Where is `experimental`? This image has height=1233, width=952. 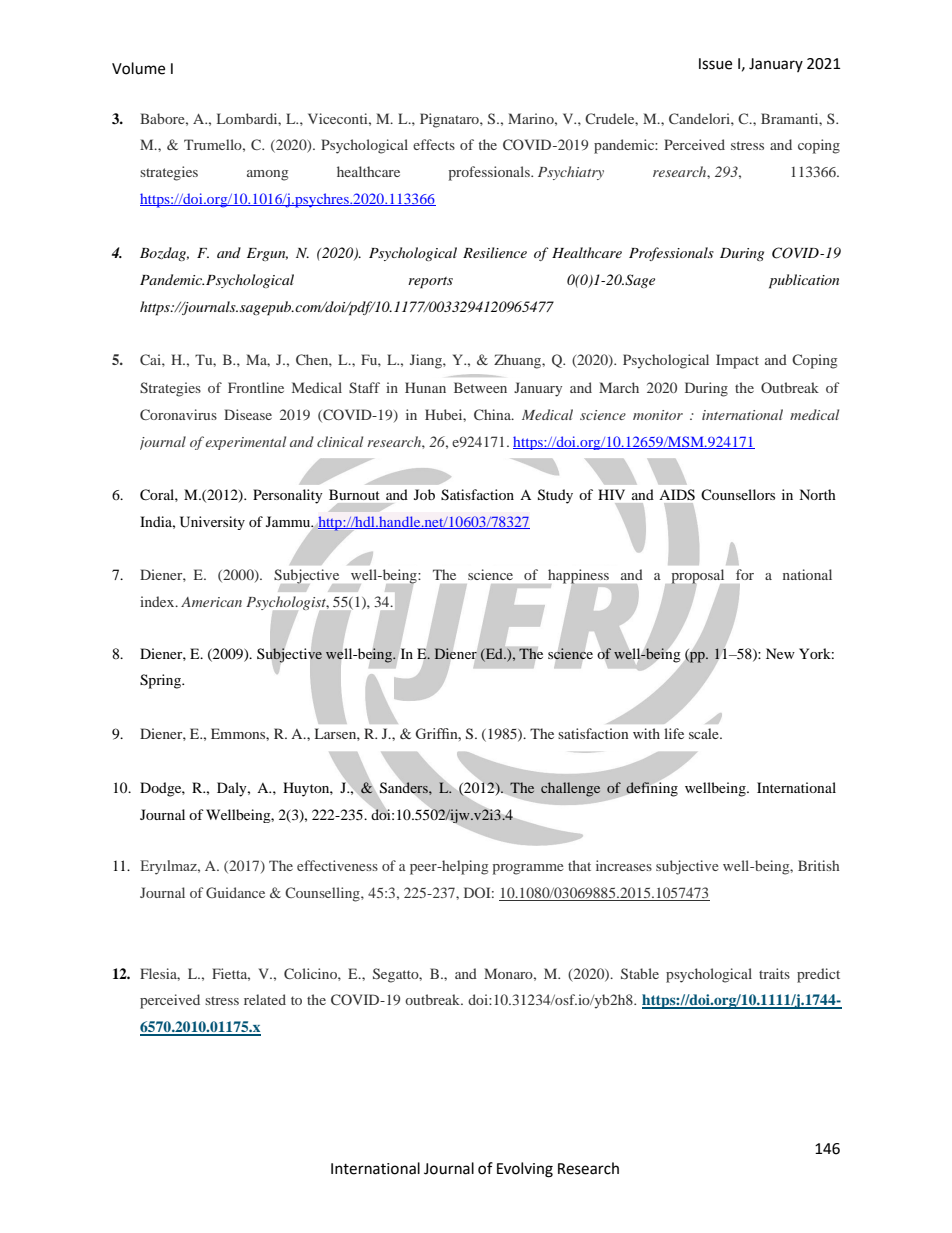
experimental is located at coordinates (246, 443).
